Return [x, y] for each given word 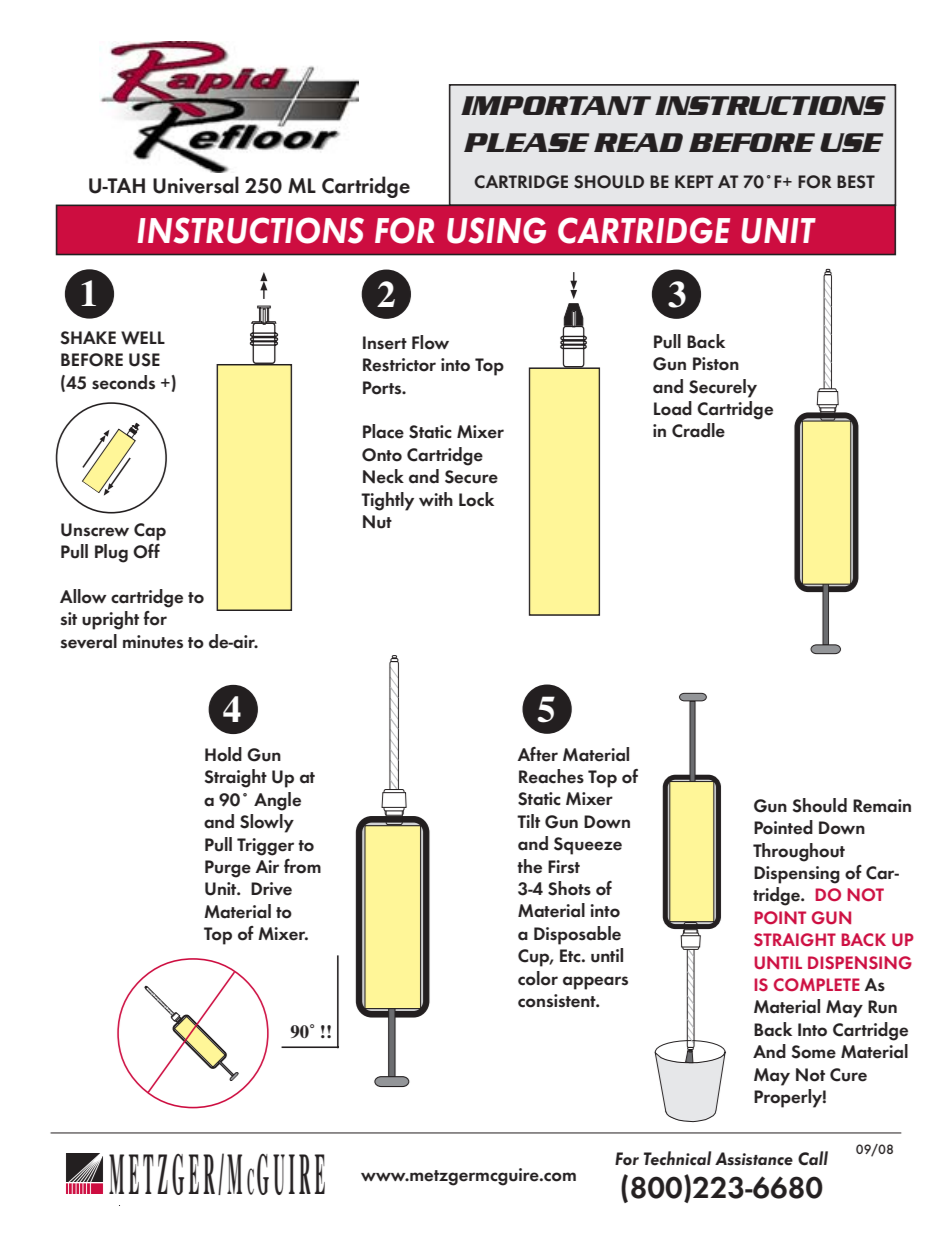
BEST [856, 182]
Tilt [528, 821]
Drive [271, 889]
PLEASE [526, 142]
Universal [196, 185]
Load [673, 408]
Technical [677, 1158]
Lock [476, 499]
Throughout [799, 852]
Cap [150, 532]
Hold [223, 754]
